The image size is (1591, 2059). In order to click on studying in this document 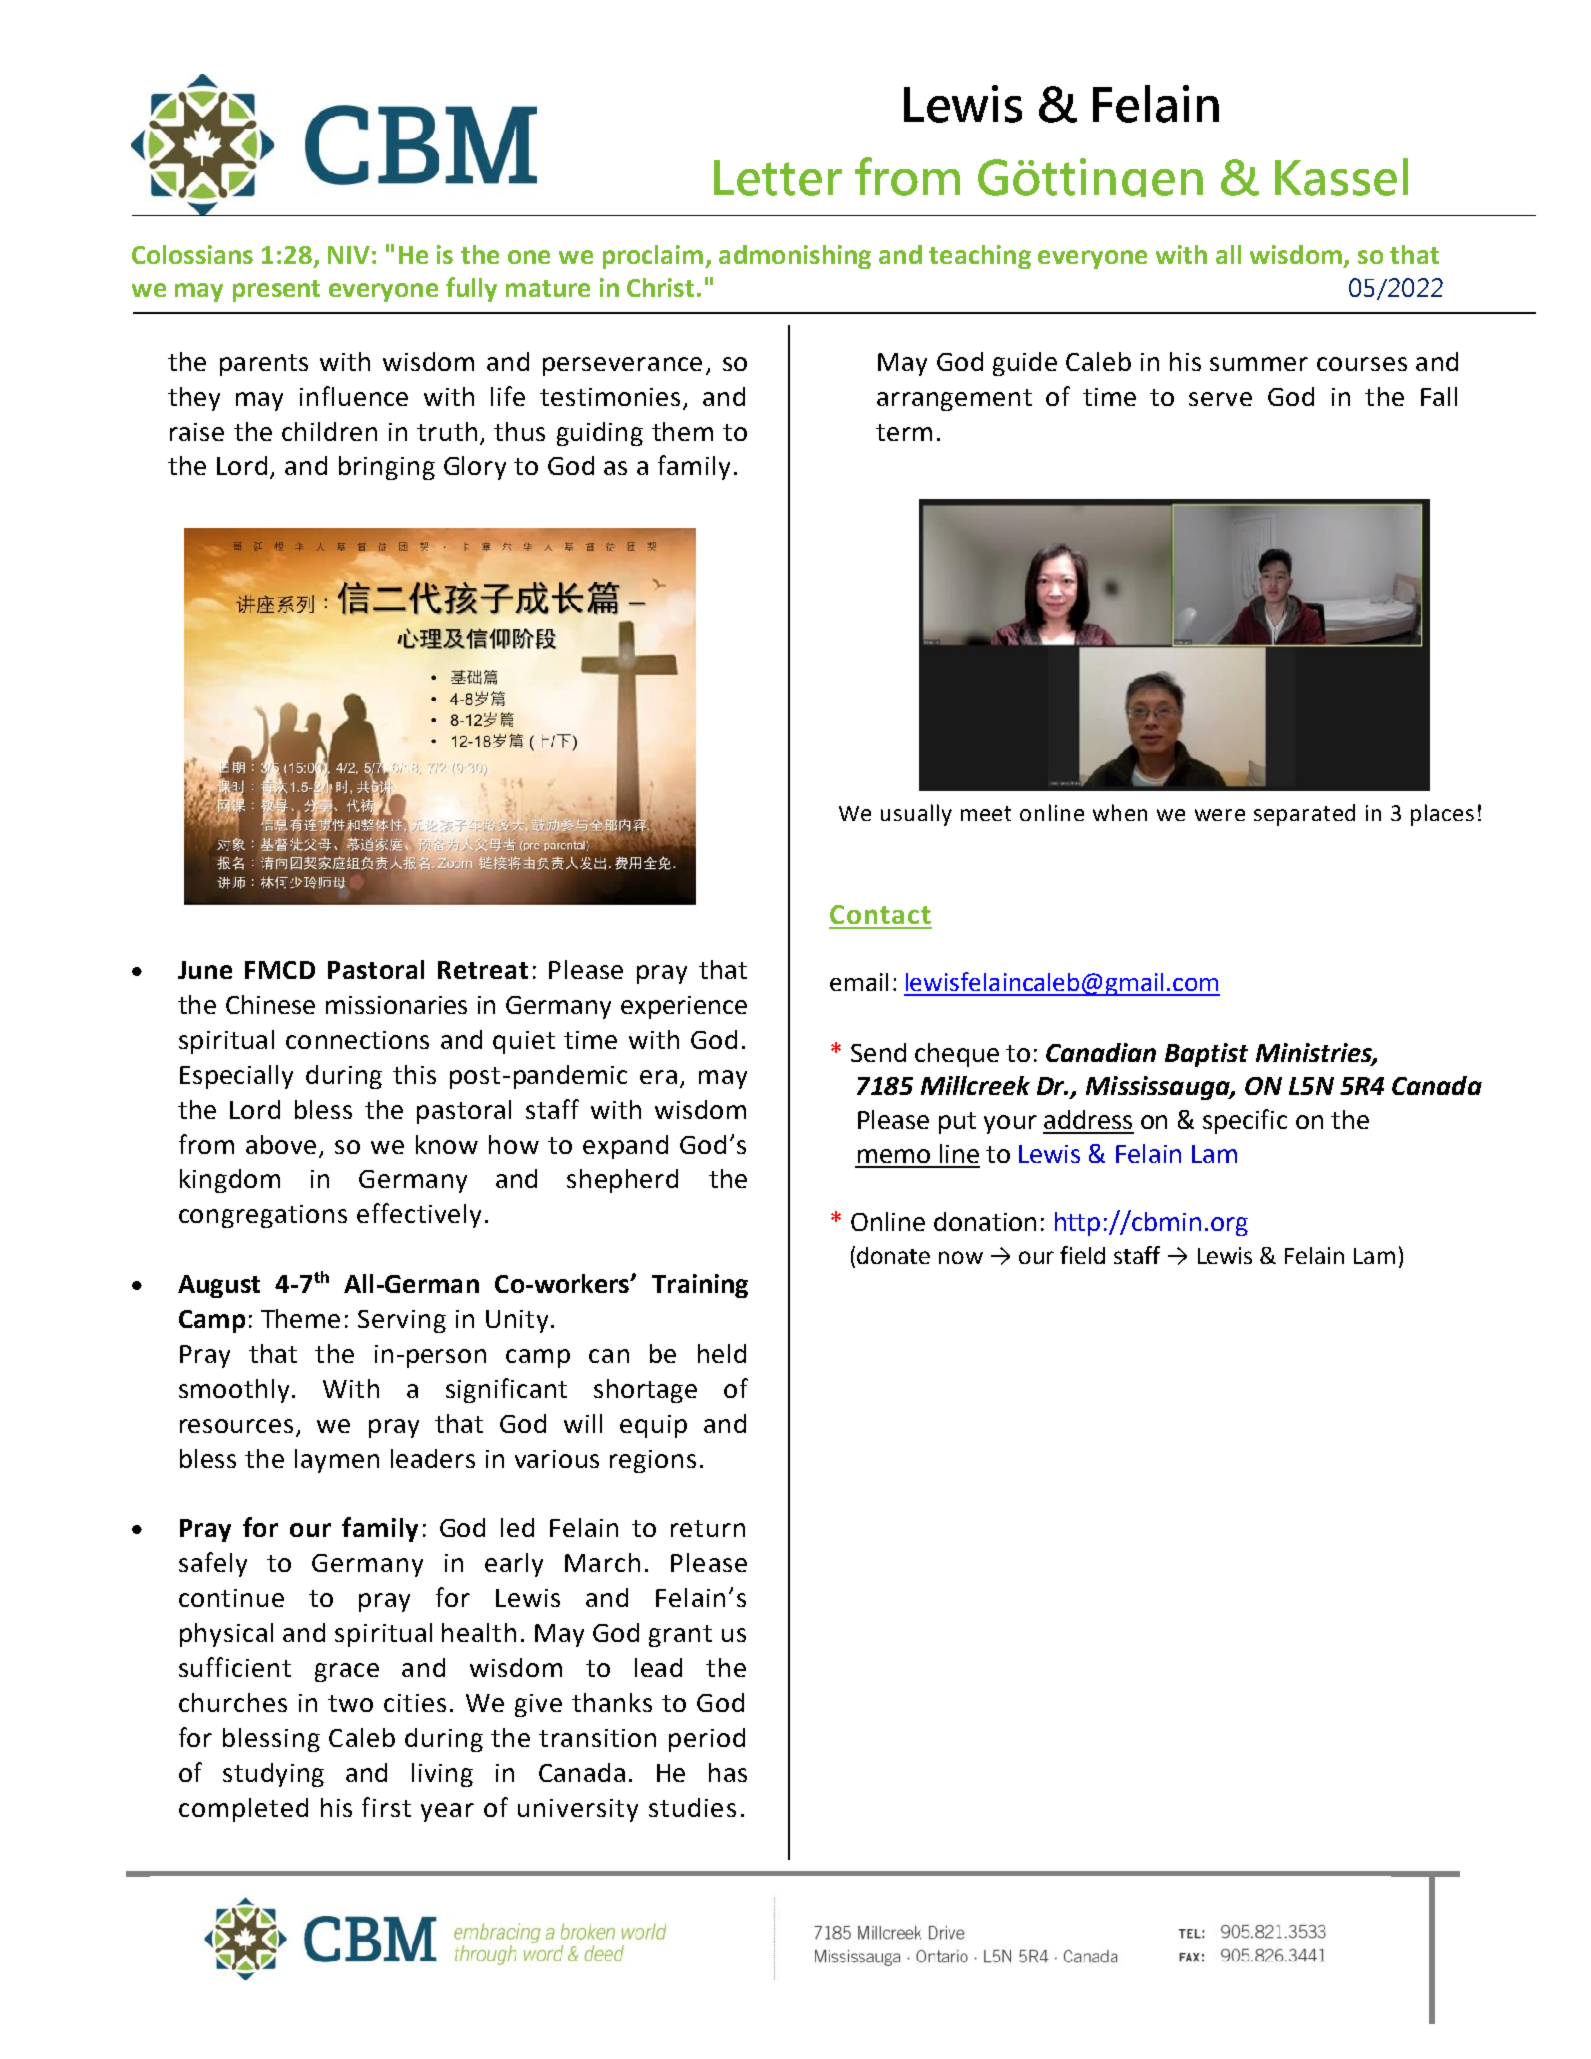, I will do `click(273, 1775)`.
